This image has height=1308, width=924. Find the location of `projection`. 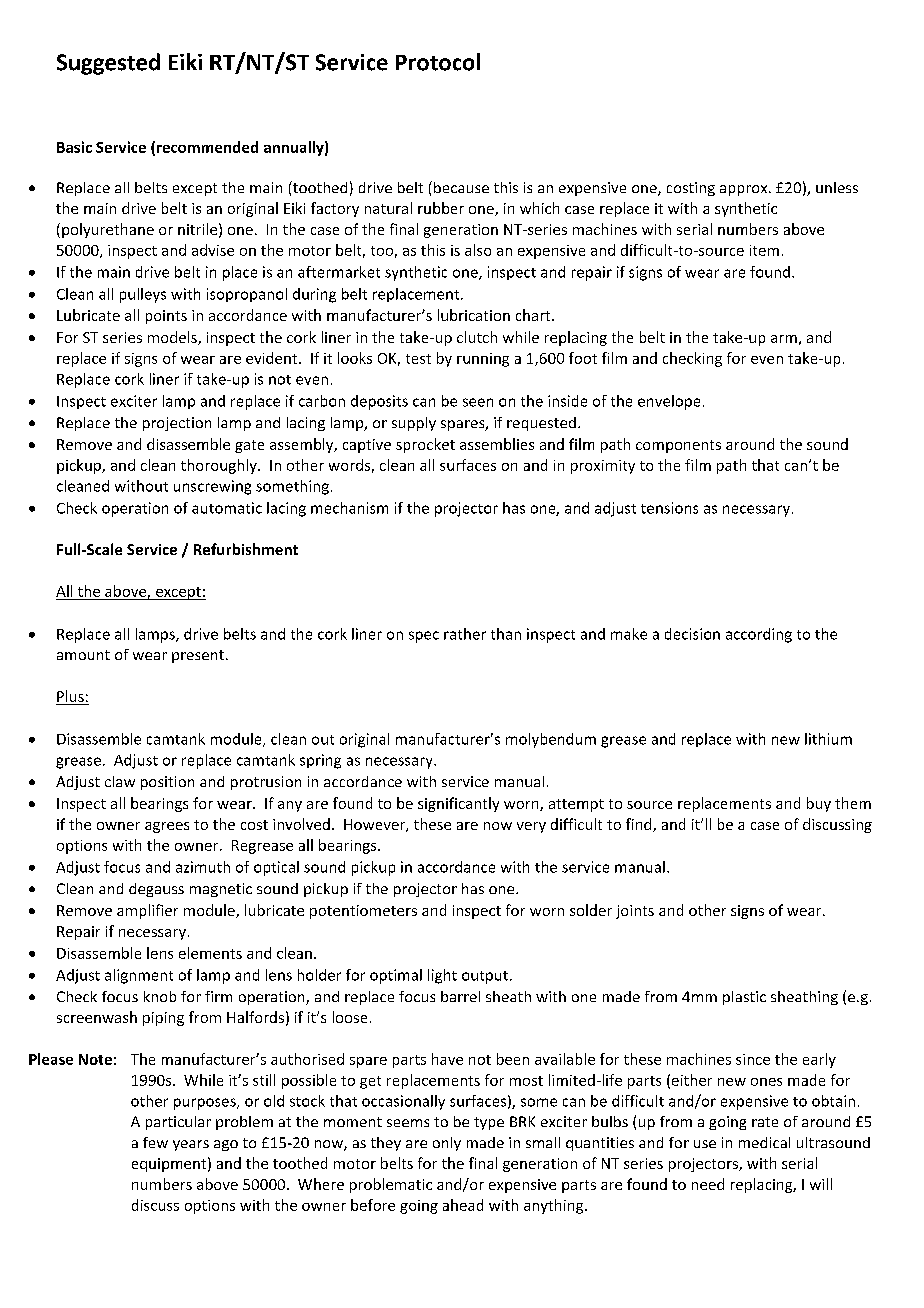

projection is located at coordinates (177, 424).
